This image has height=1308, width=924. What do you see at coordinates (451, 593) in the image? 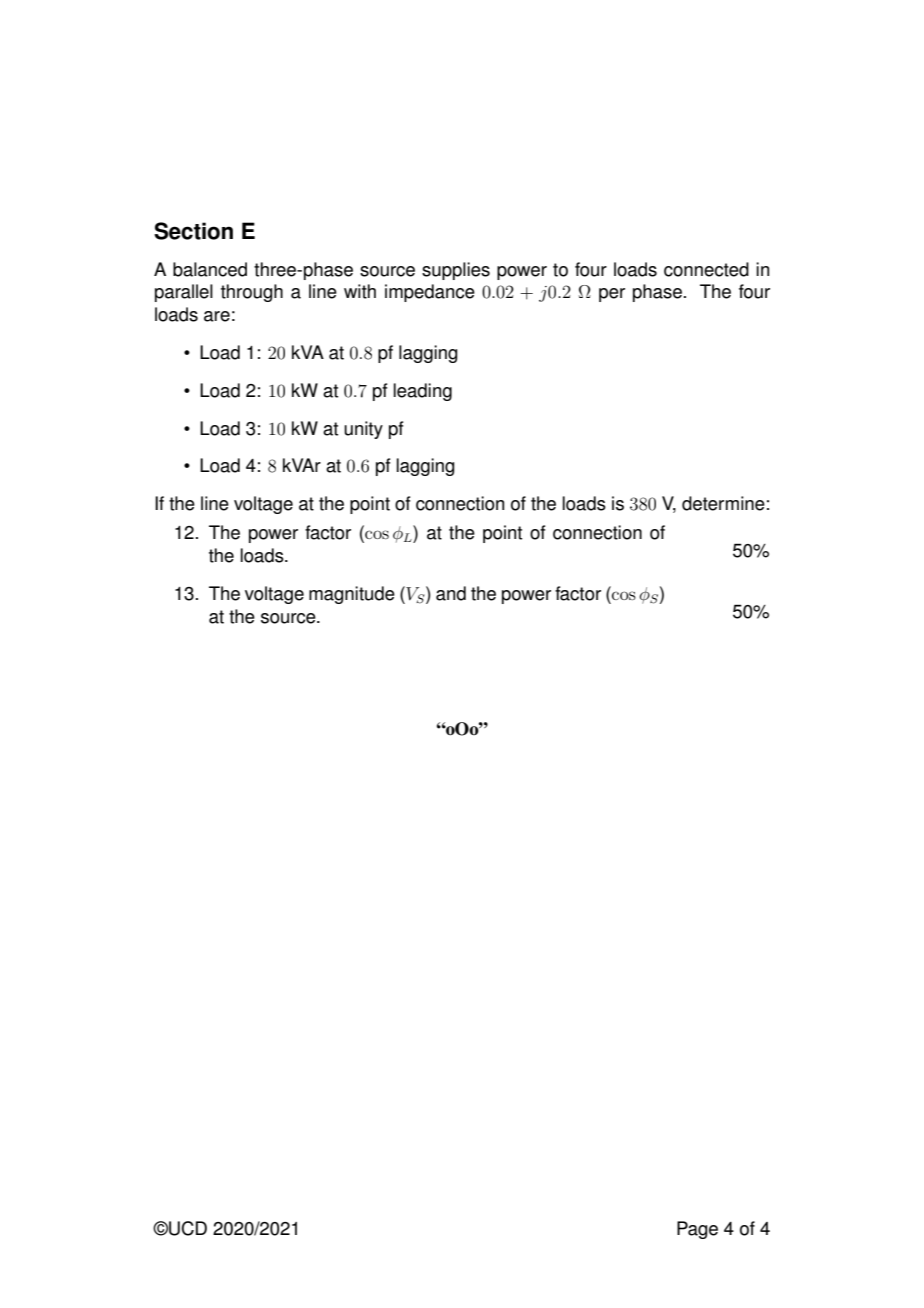
I see `and` at bounding box center [451, 593].
